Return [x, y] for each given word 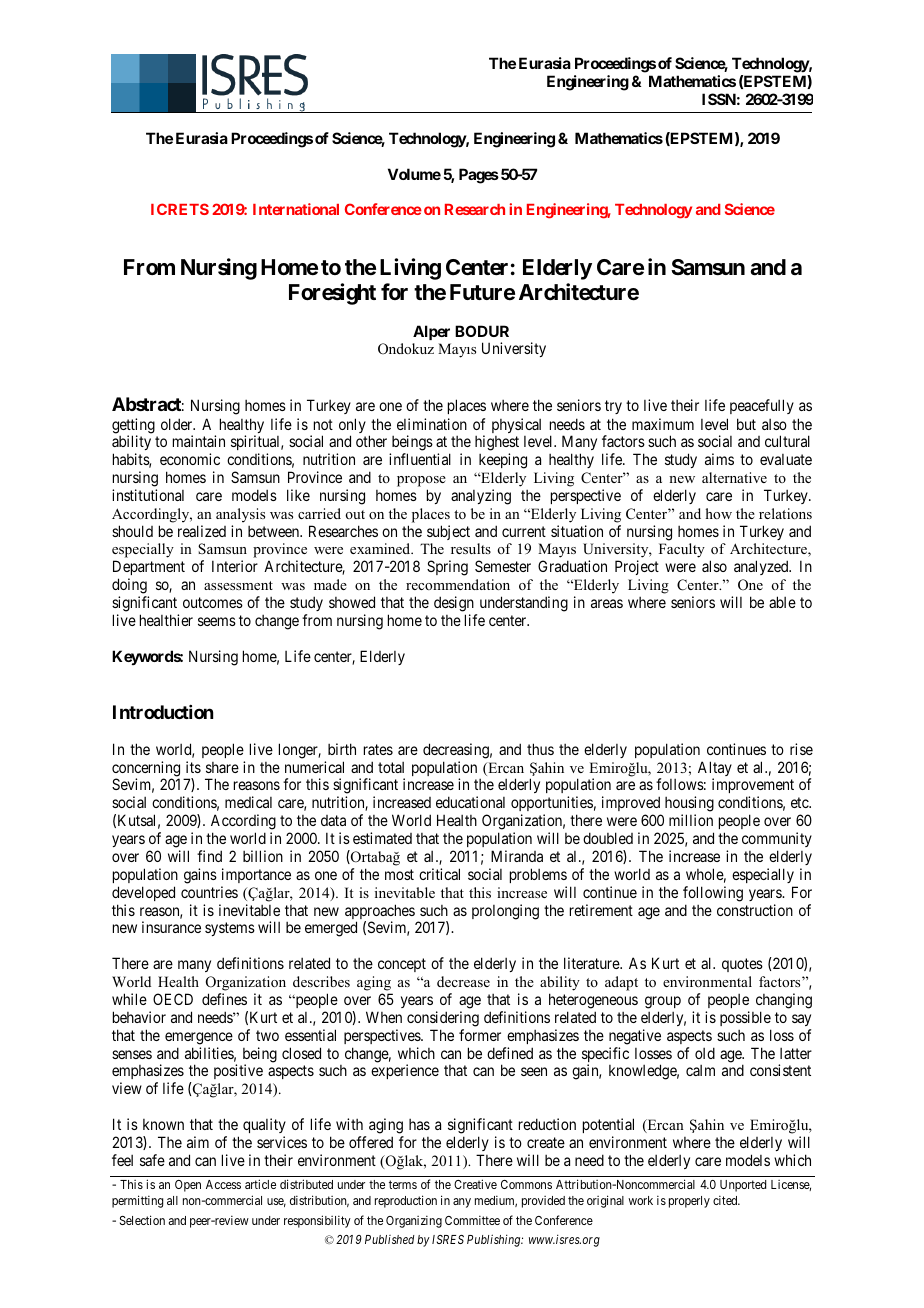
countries [209, 892]
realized [202, 531]
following [713, 894]
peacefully [762, 406]
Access [223, 1184]
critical [439, 874]
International [296, 209]
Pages [479, 176]
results [471, 548]
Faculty [682, 550]
